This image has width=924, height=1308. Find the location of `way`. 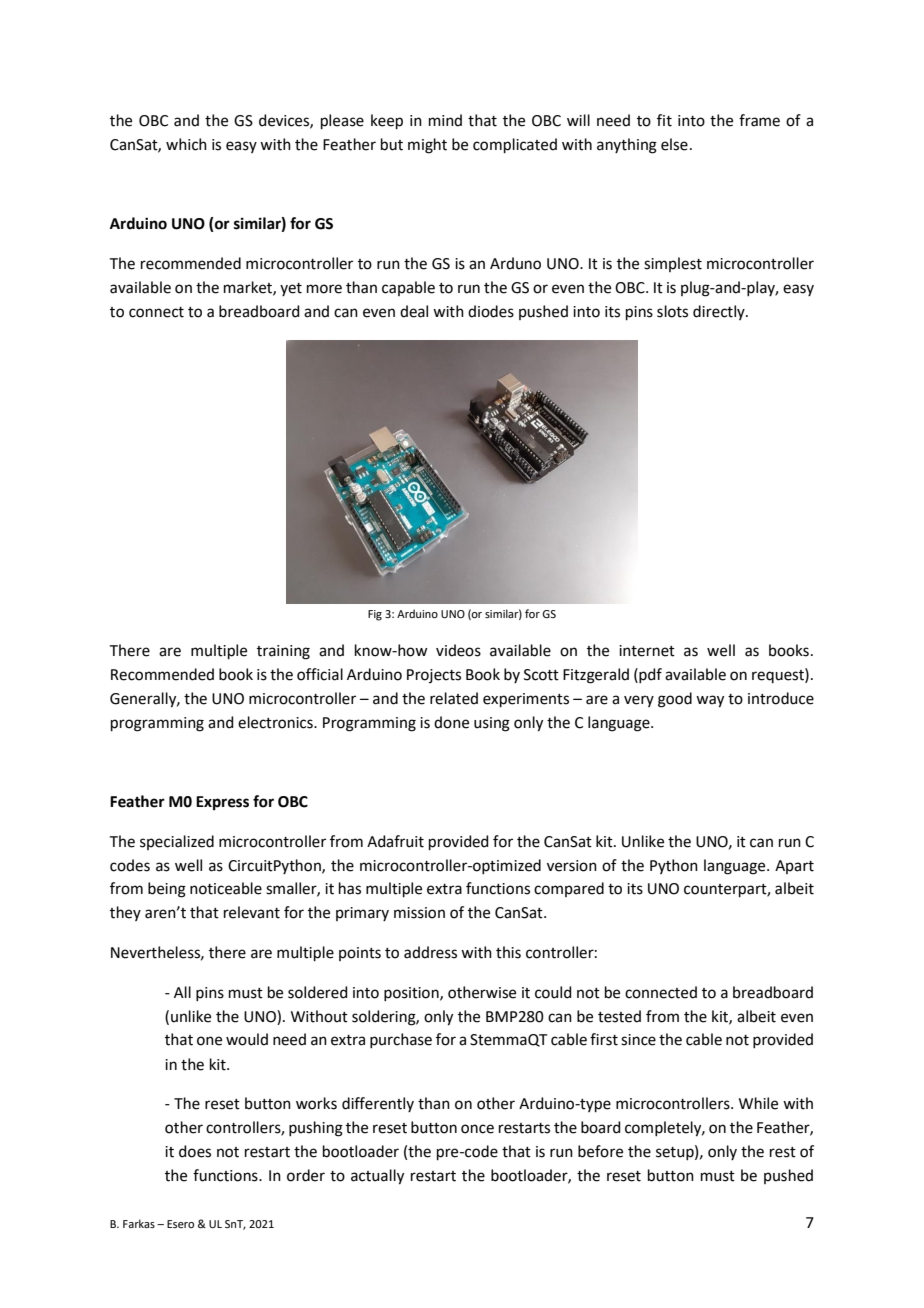

way is located at coordinates (710, 701).
